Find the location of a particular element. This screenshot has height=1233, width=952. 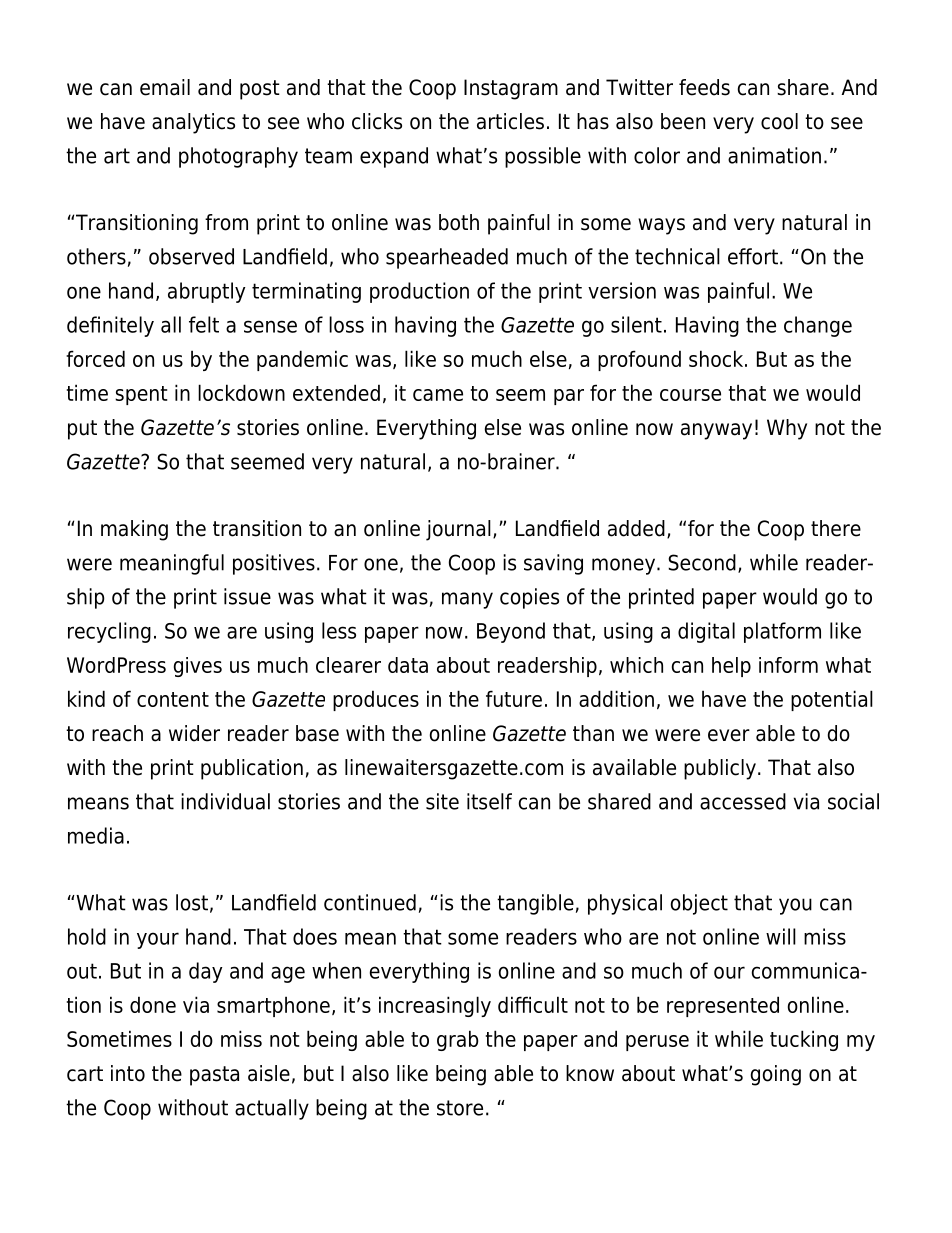

wider is located at coordinates (194, 733).
